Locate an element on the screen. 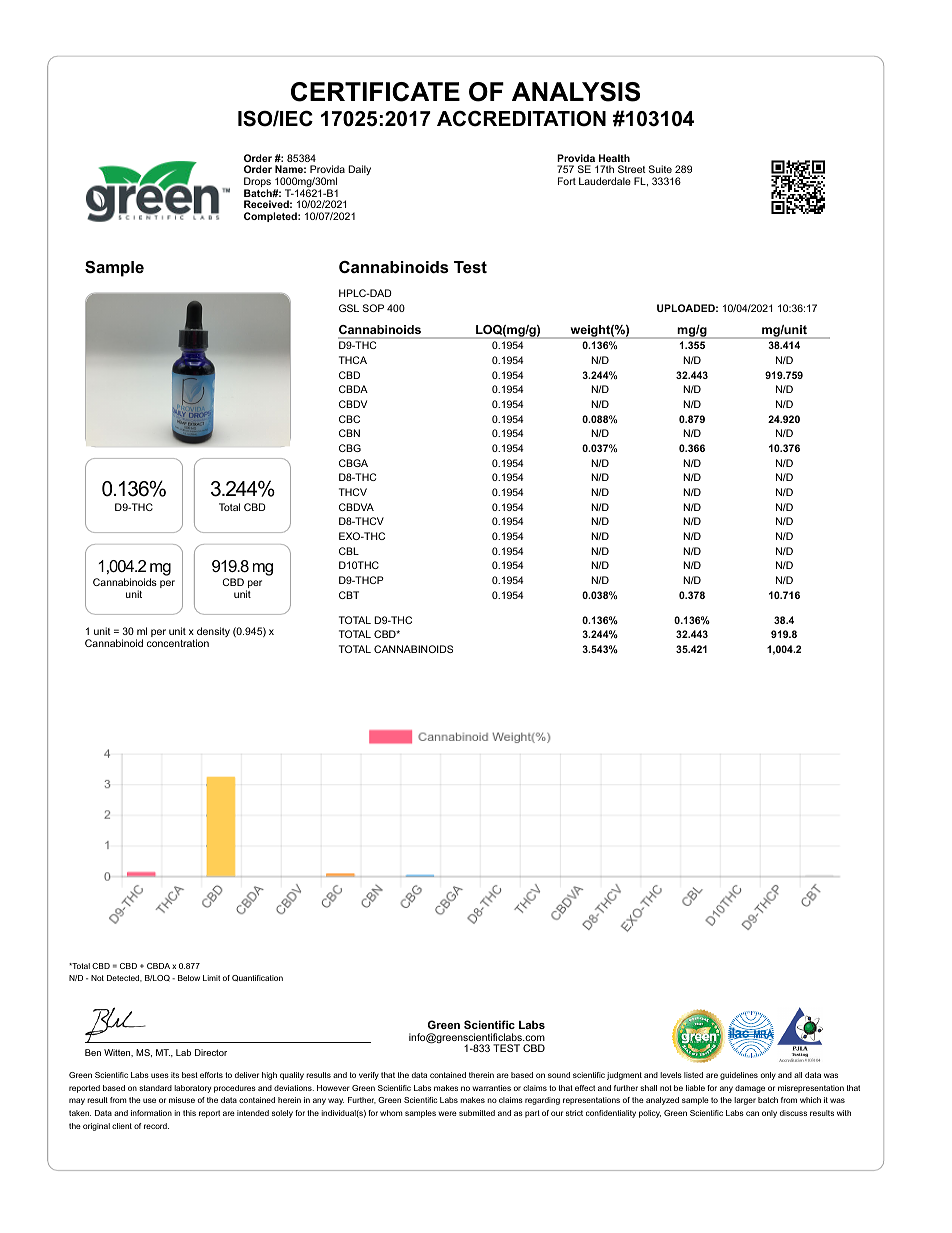  listed is located at coordinates (693, 1075).
